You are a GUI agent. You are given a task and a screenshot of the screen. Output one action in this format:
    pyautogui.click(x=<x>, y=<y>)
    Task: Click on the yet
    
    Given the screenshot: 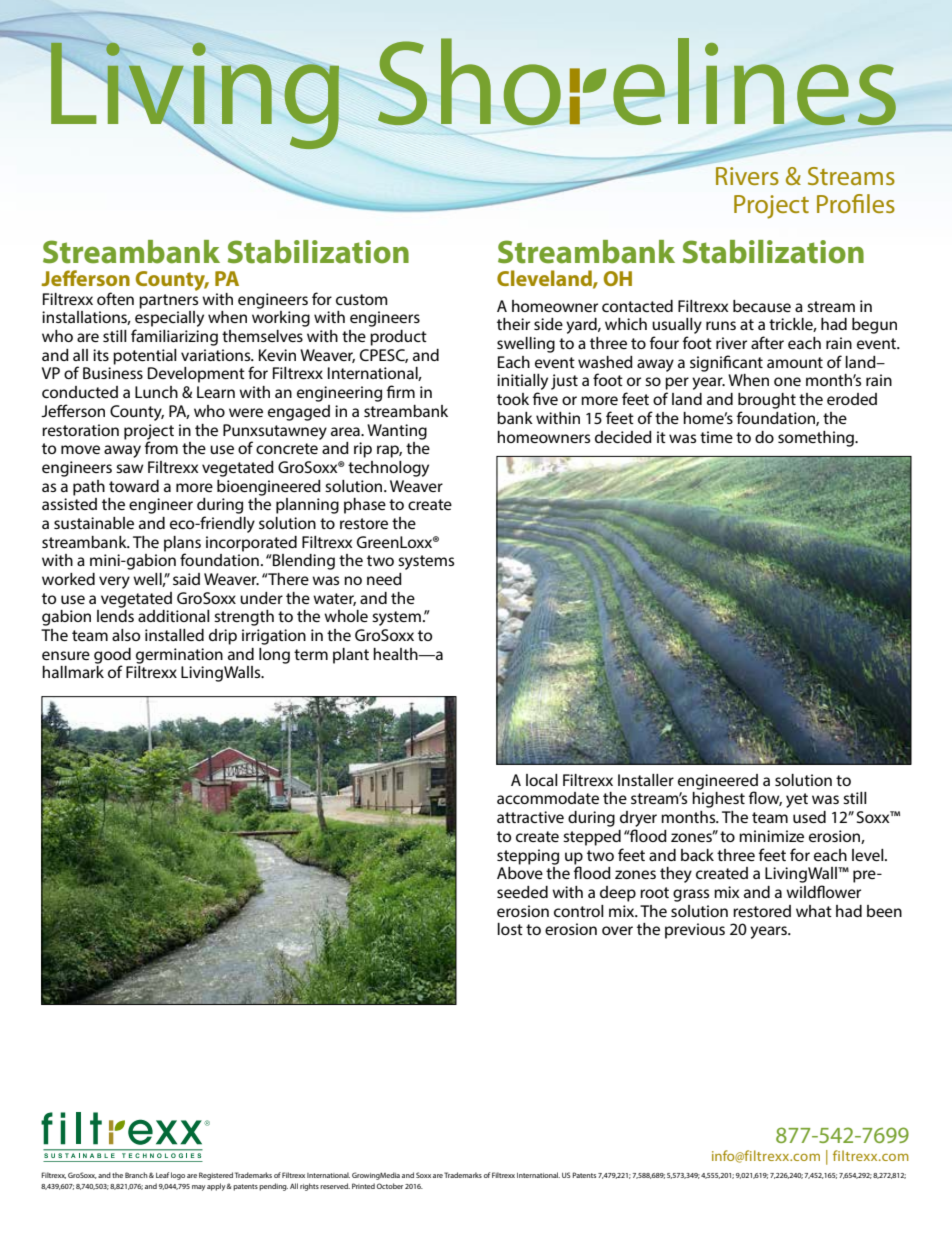 What is the action you would take?
    pyautogui.click(x=797, y=800)
